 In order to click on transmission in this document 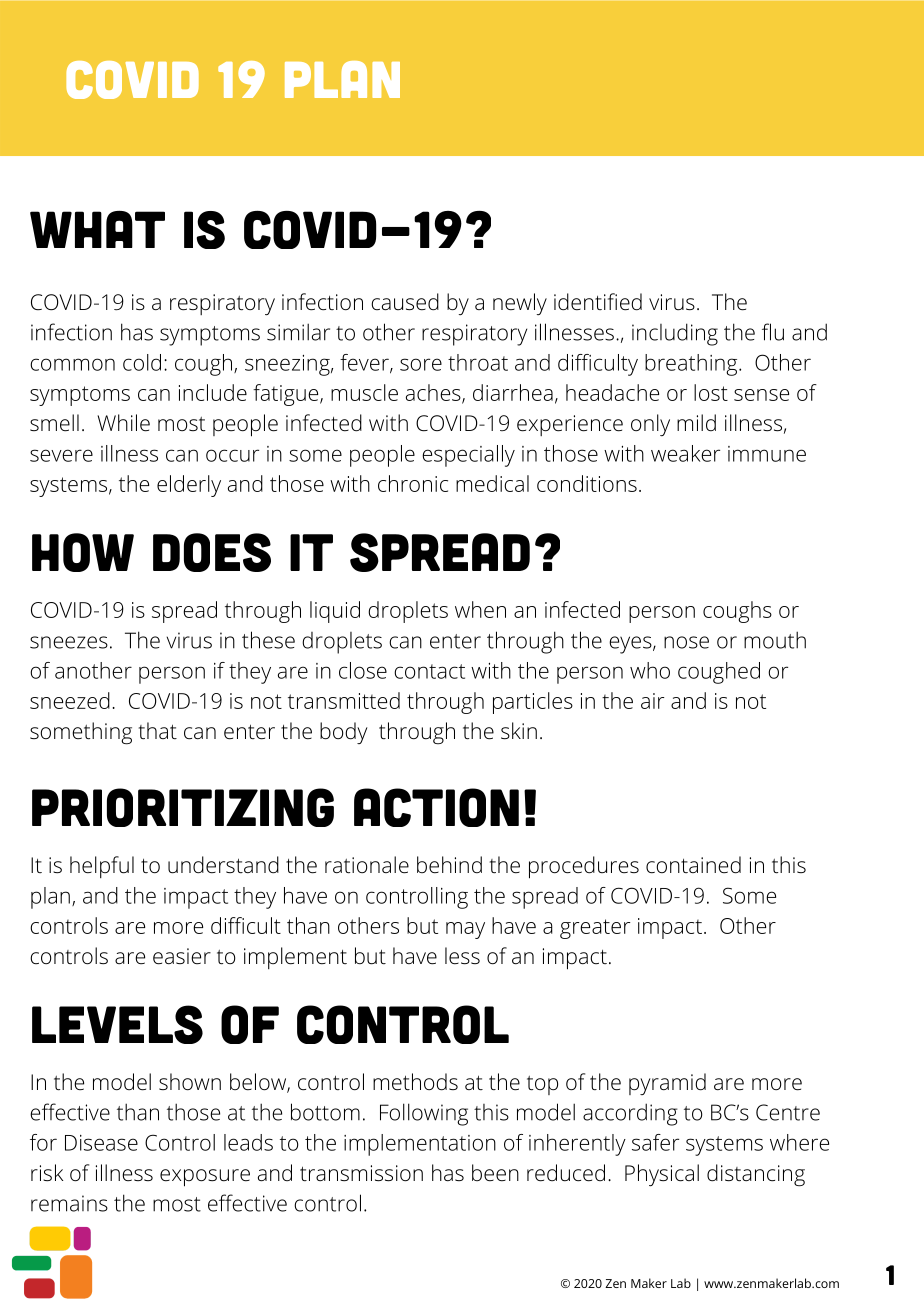, I will do `click(361, 1173)`.
